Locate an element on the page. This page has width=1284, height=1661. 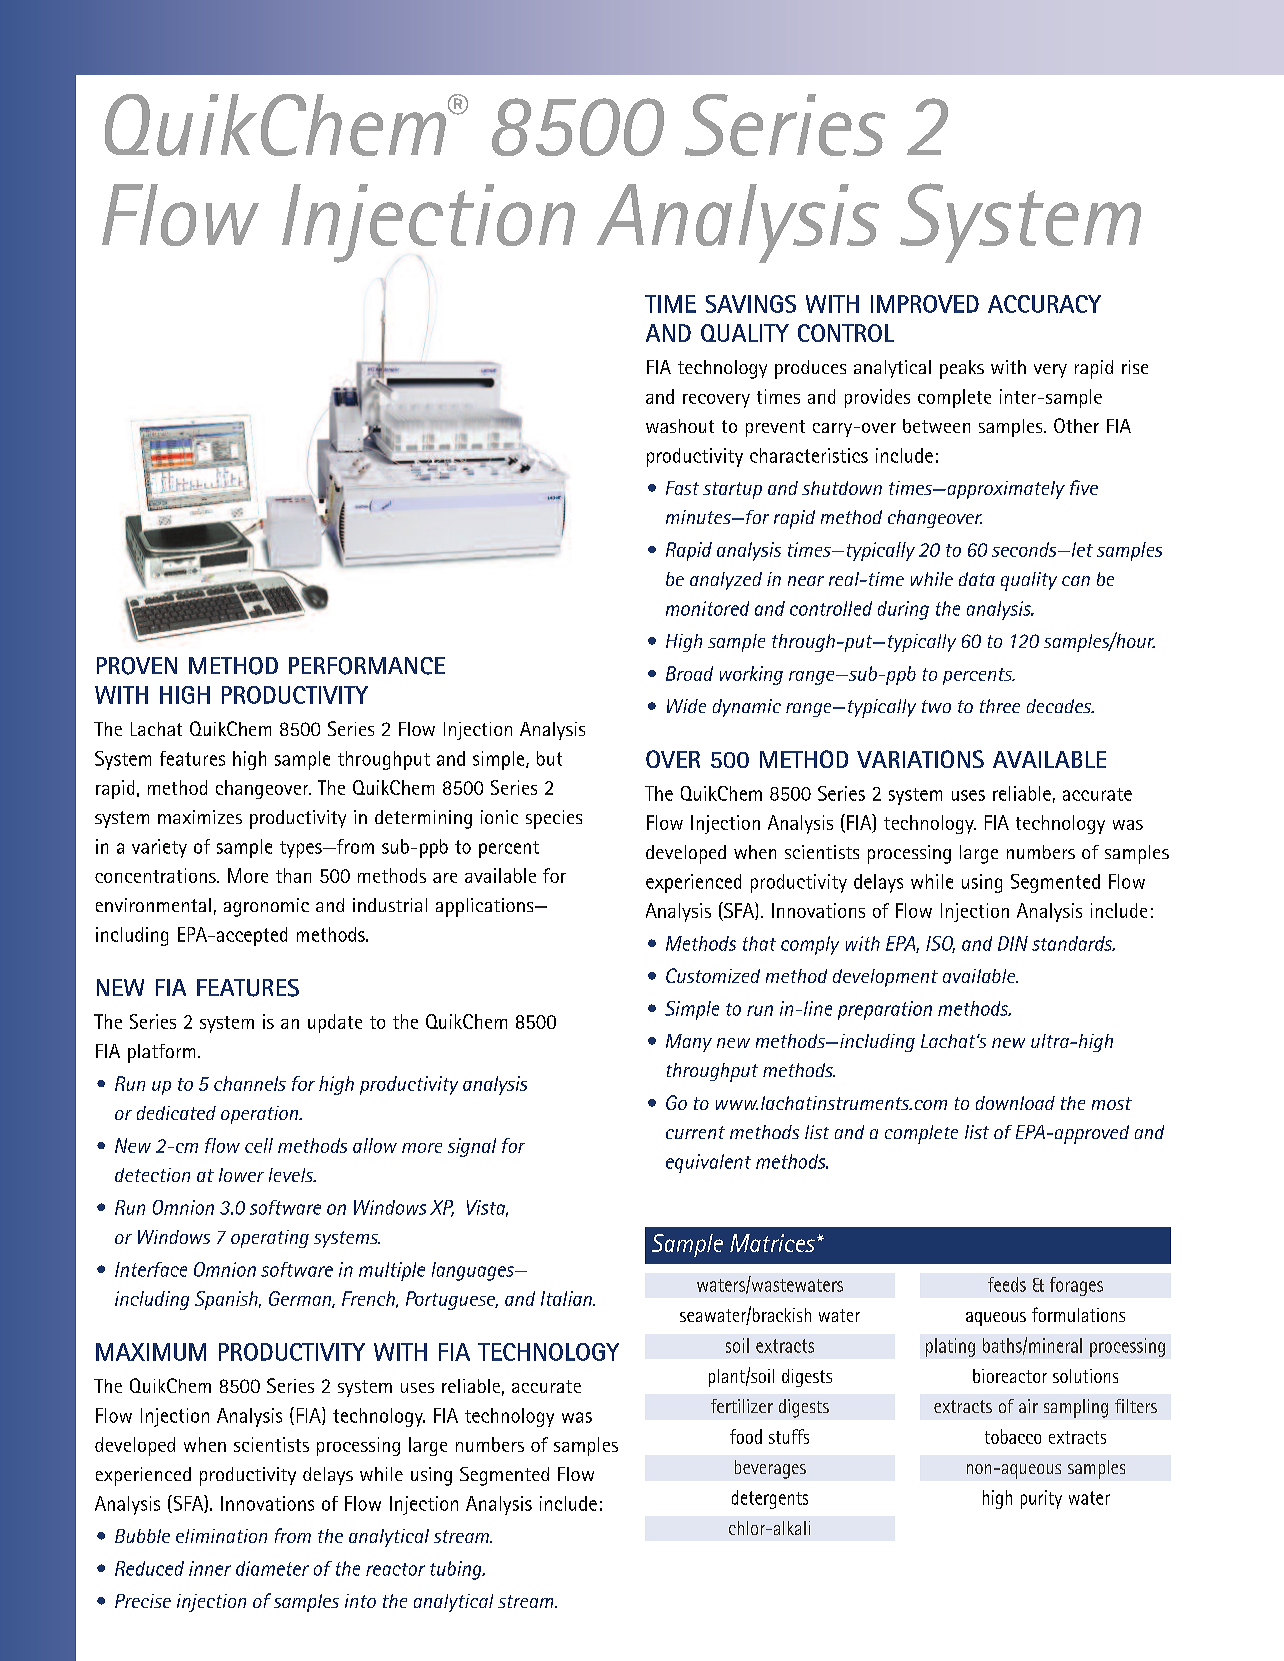
standards is located at coordinates (1073, 943).
